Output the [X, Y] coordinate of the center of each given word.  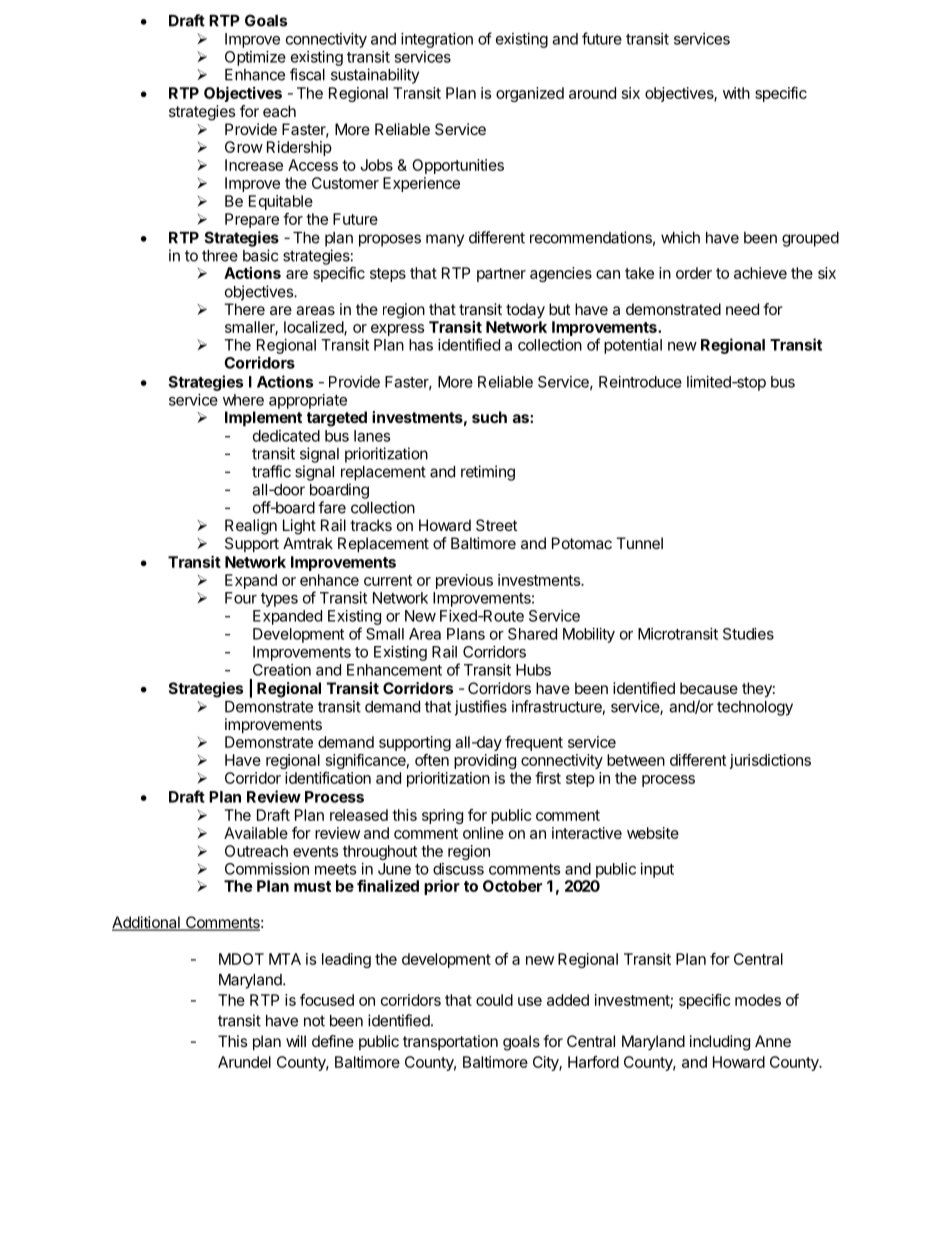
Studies [748, 634]
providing [485, 761]
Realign [251, 527]
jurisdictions [770, 761]
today [525, 311]
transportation [450, 1042]
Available [256, 833]
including [720, 1043]
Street [497, 525]
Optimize [255, 58]
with [736, 93]
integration [437, 40]
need [742, 309]
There [244, 309]
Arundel [244, 1062]
